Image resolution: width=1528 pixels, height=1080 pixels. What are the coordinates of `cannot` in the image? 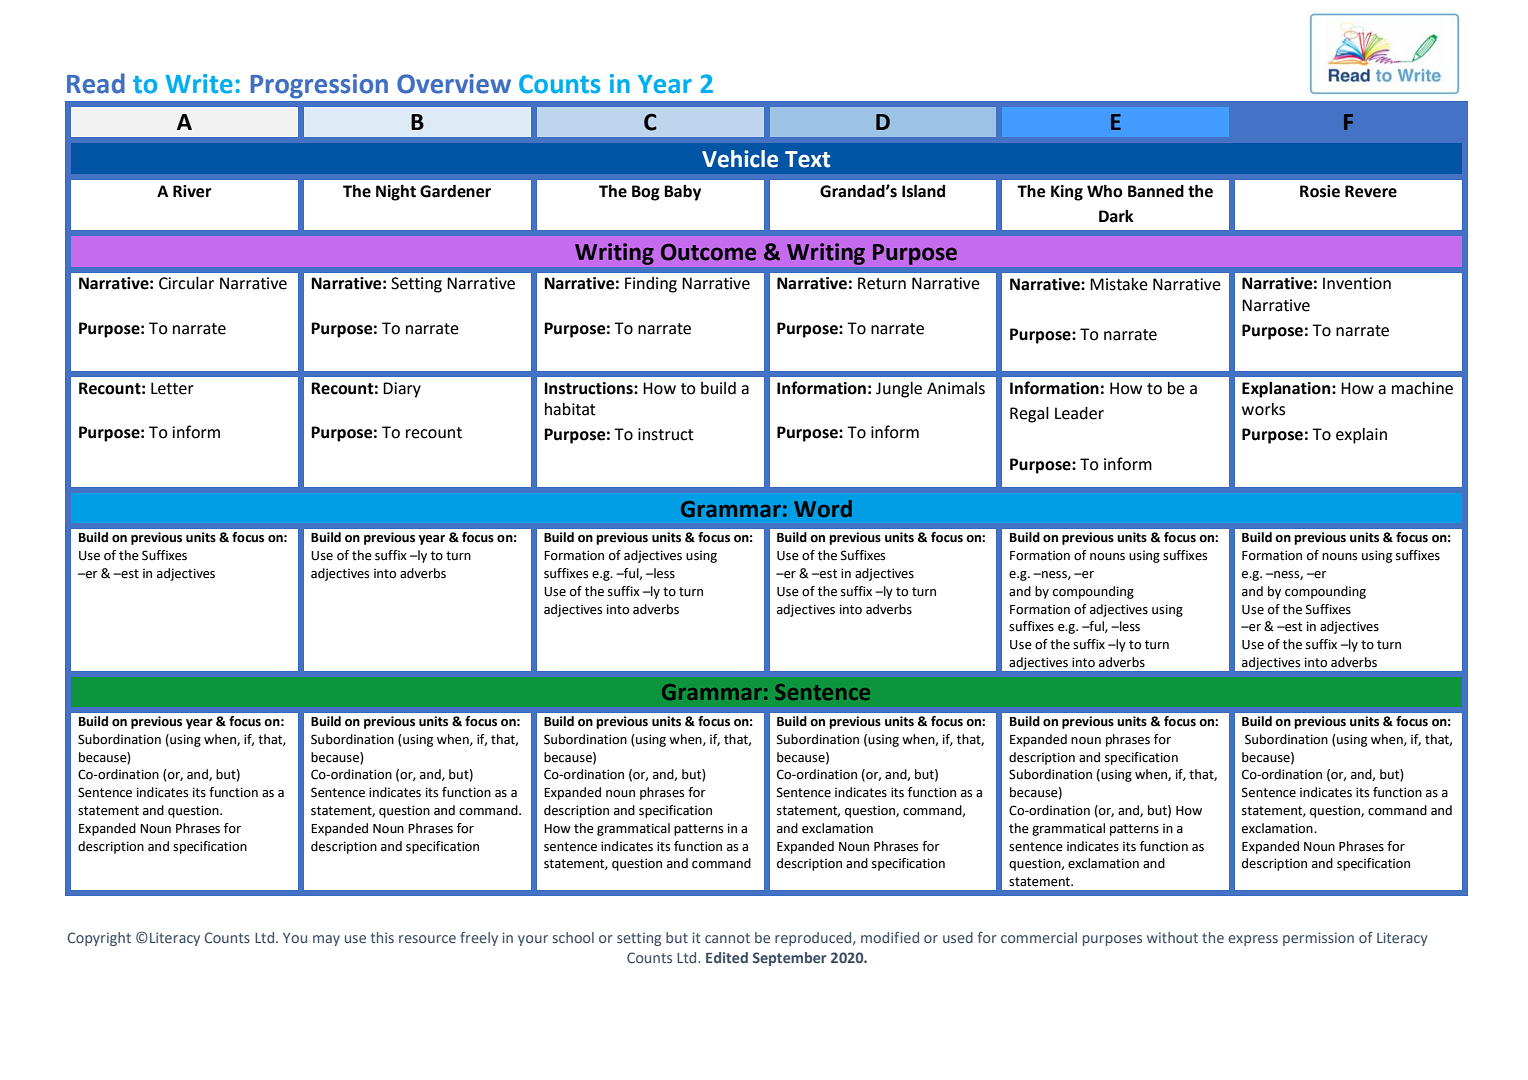 It's located at (727, 938).
